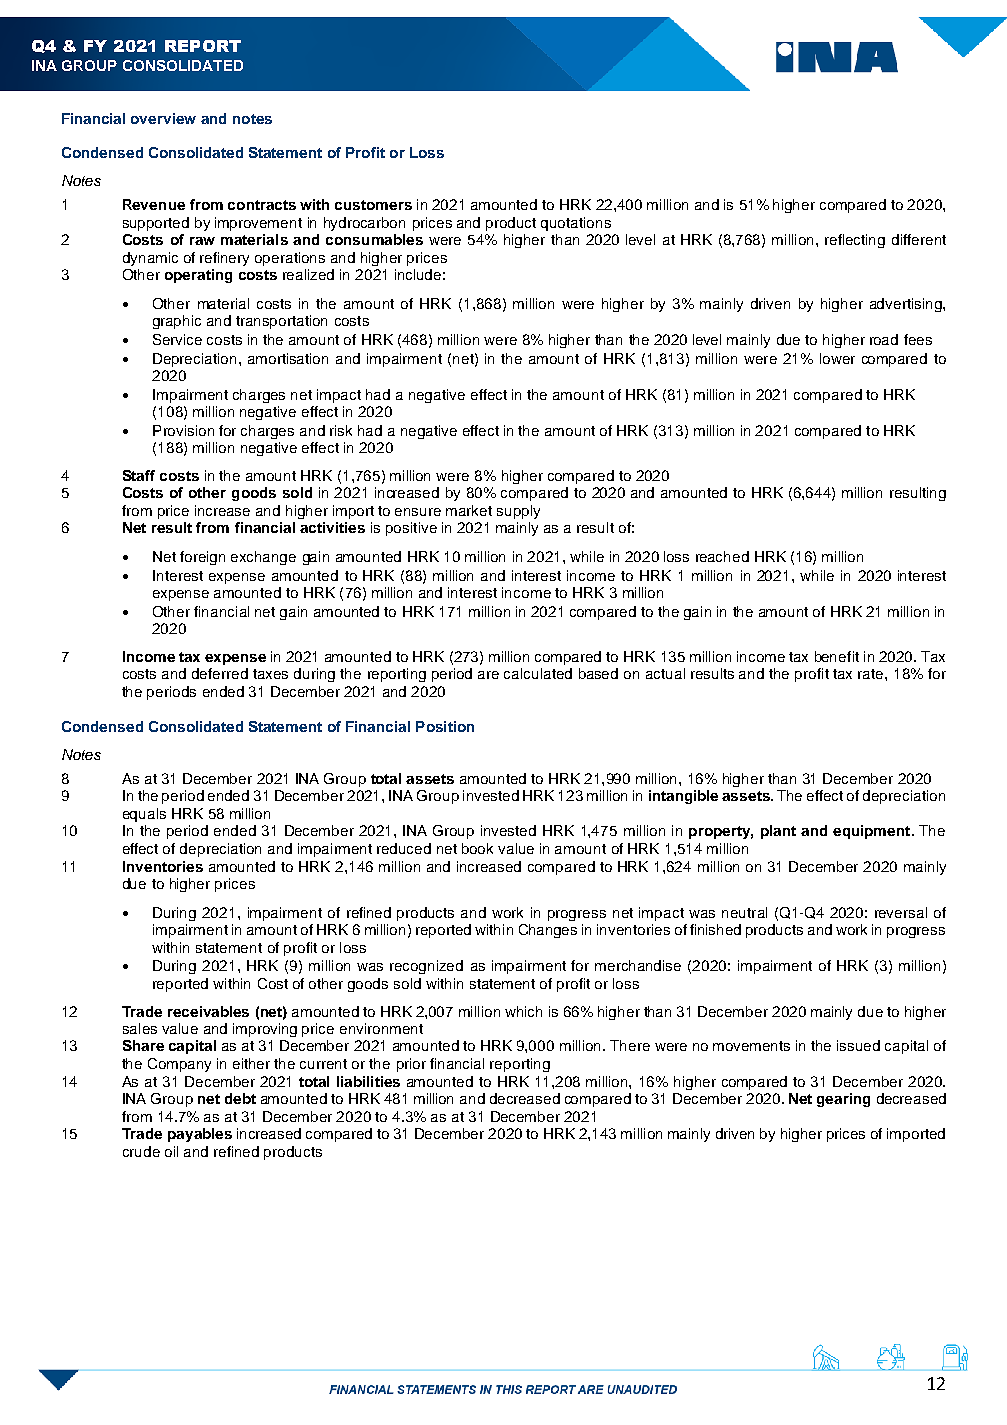 Image resolution: width=1007 pixels, height=1425 pixels. What do you see at coordinates (901, 912) in the screenshot?
I see `reversal` at bounding box center [901, 912].
